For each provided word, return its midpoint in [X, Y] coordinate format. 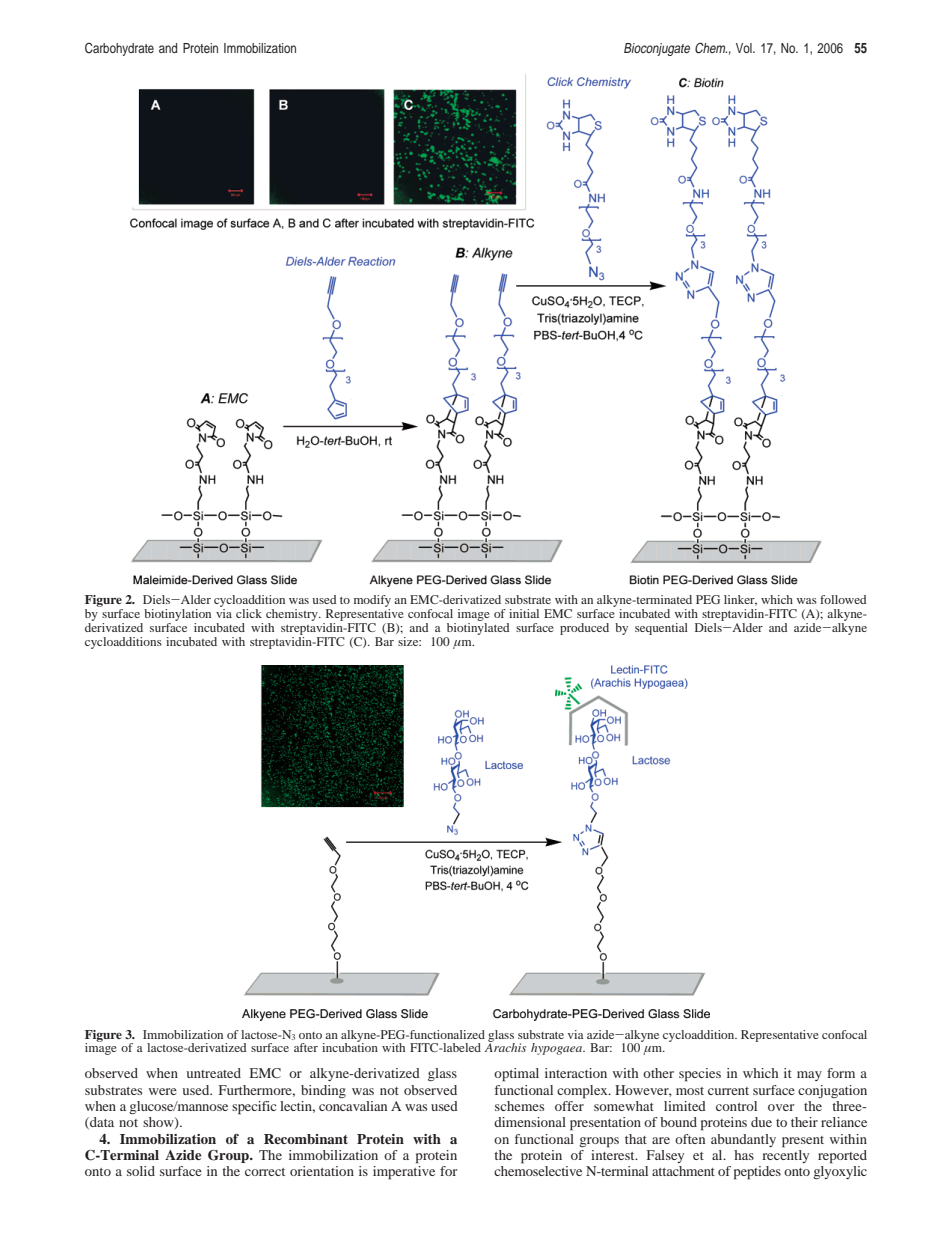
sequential [661, 629]
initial [524, 613]
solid [141, 1171]
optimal [516, 1075]
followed [843, 599]
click [249, 613]
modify [372, 602]
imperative [404, 1173]
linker [740, 600]
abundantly [743, 1140]
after [306, 1047]
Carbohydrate [119, 49]
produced [584, 629]
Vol [745, 48]
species [700, 1075]
